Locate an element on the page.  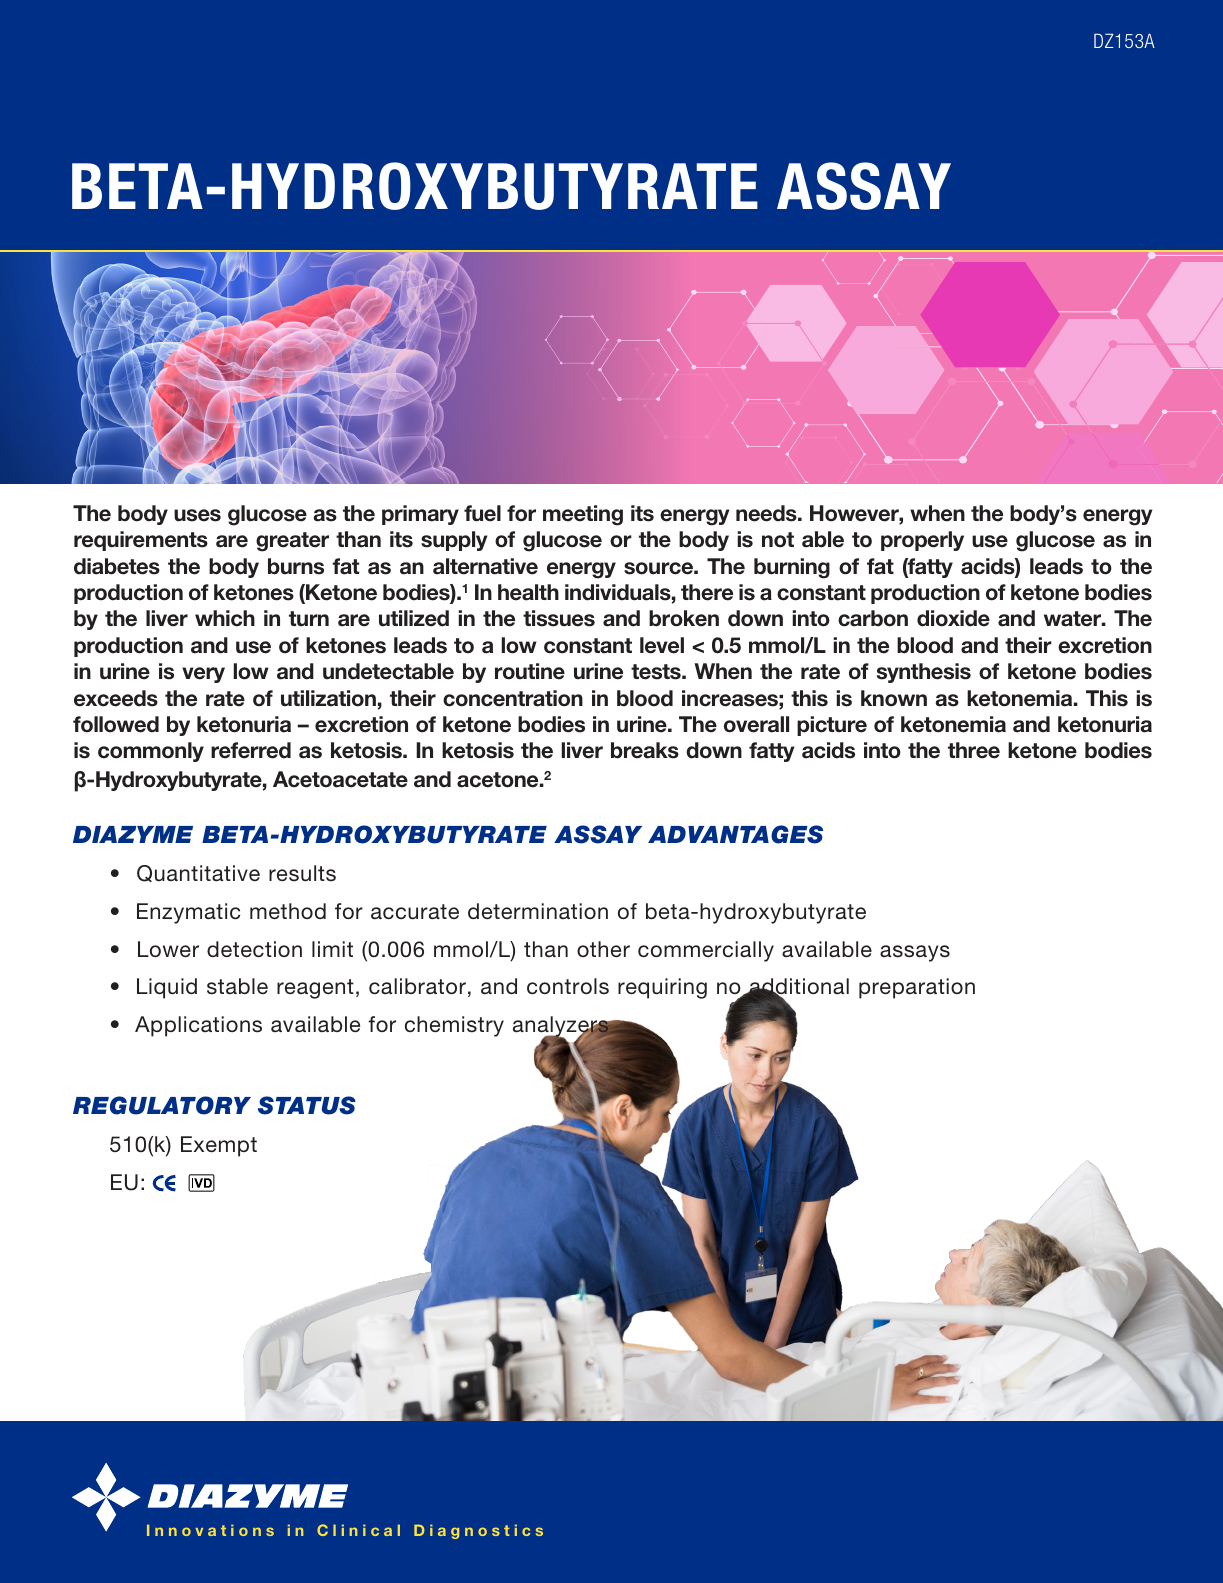
Exempt is located at coordinates (219, 1146).
